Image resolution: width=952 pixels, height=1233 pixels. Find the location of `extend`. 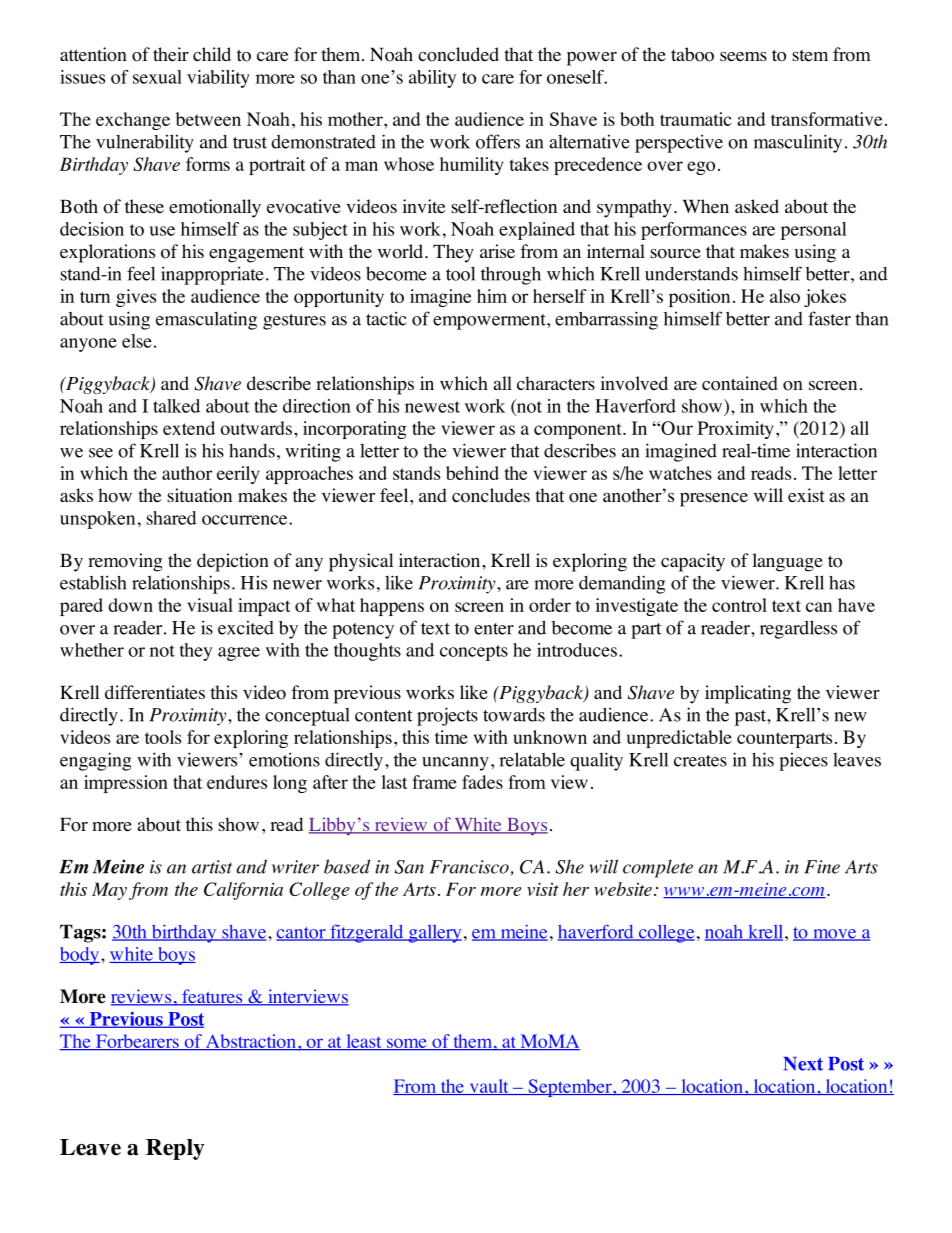

extend is located at coordinates (189, 428).
